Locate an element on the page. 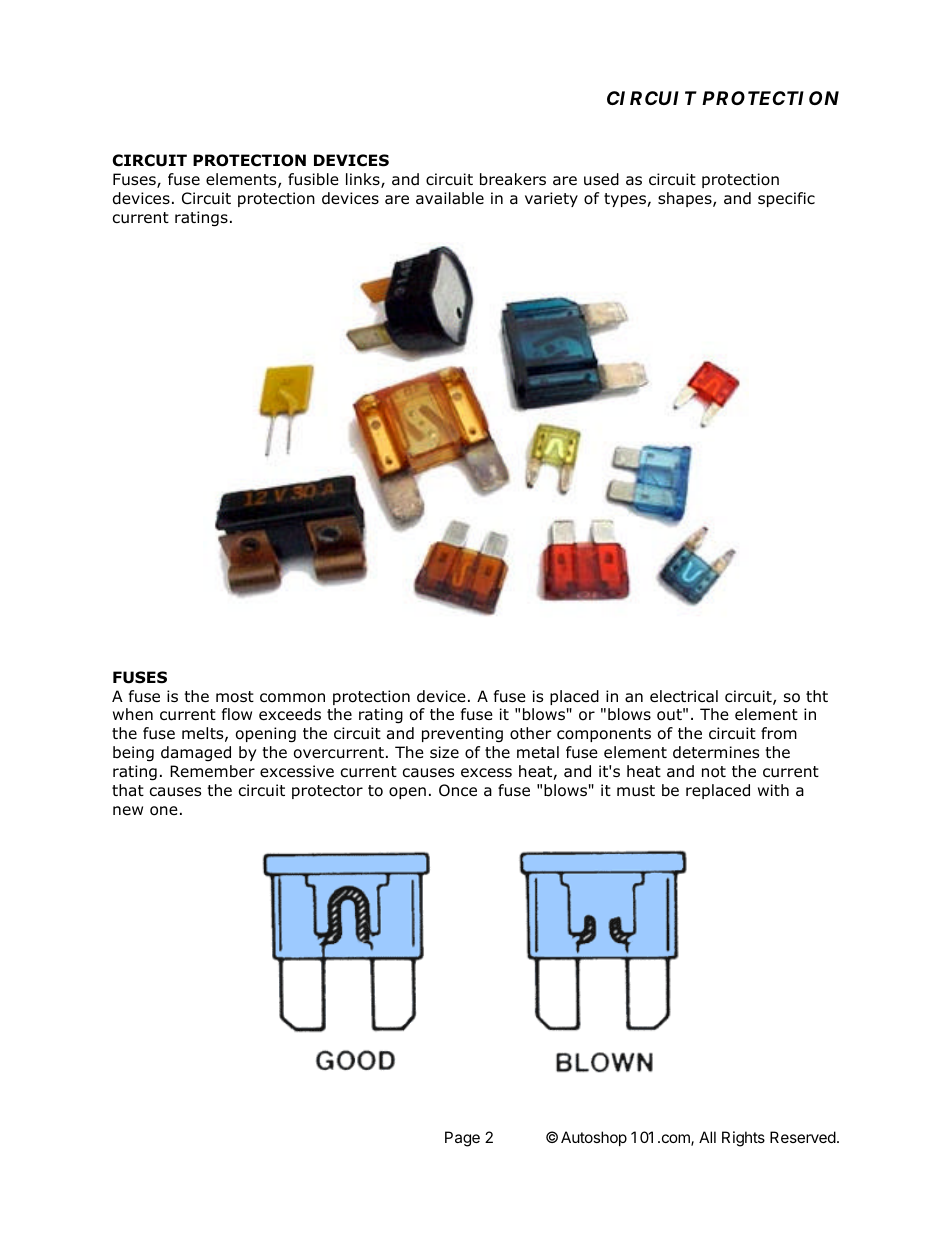 The height and width of the page is (1233, 952). Once is located at coordinates (458, 790).
